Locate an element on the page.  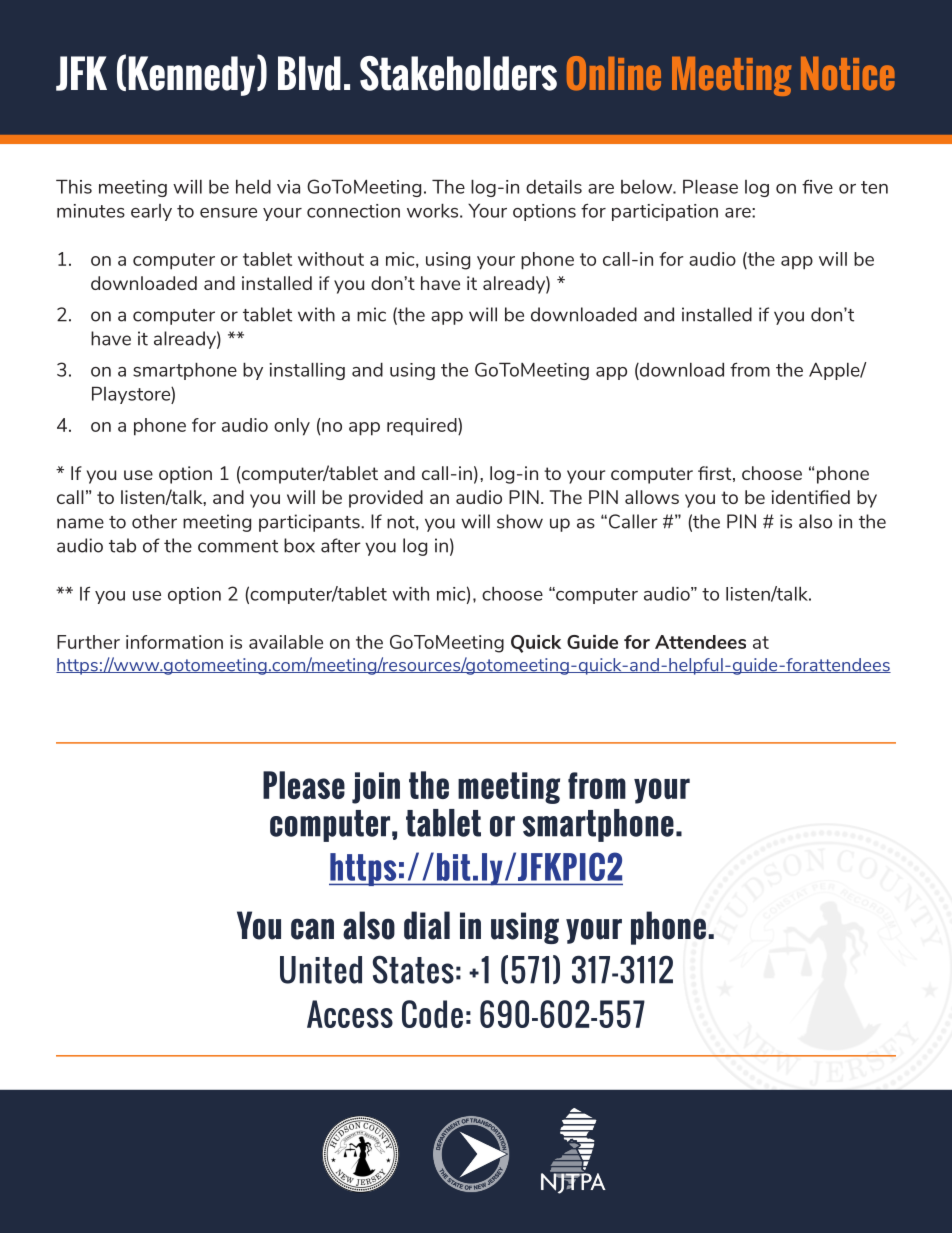
Blvd is located at coordinates (309, 73).
